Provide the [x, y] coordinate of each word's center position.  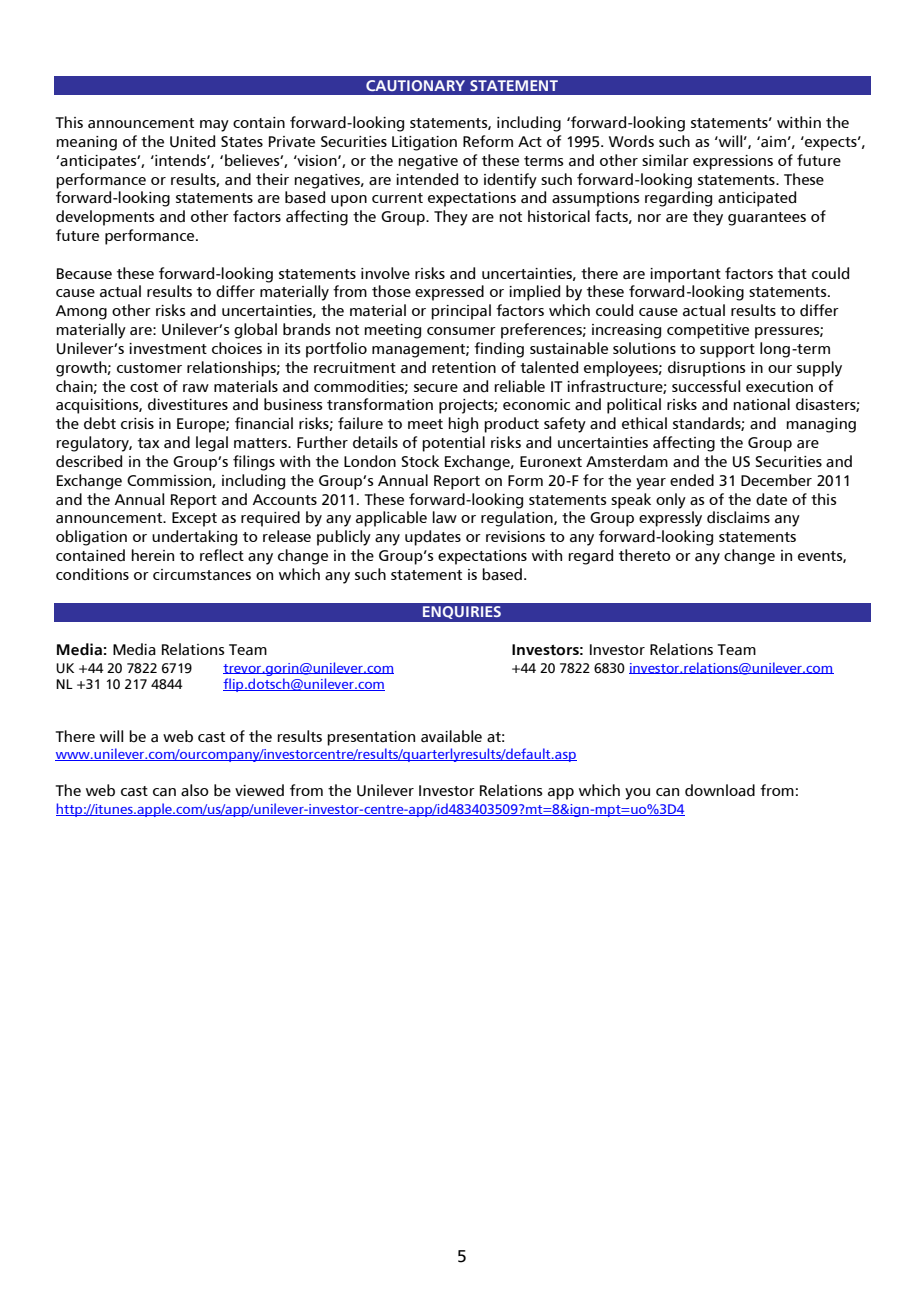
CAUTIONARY [415, 85]
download [720, 790]
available [451, 736]
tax [149, 443]
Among [81, 312]
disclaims [738, 517]
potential [453, 444]
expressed [449, 293]
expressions [733, 162]
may [214, 126]
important [685, 275]
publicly [344, 538]
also [195, 790]
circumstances [202, 575]
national [761, 404]
